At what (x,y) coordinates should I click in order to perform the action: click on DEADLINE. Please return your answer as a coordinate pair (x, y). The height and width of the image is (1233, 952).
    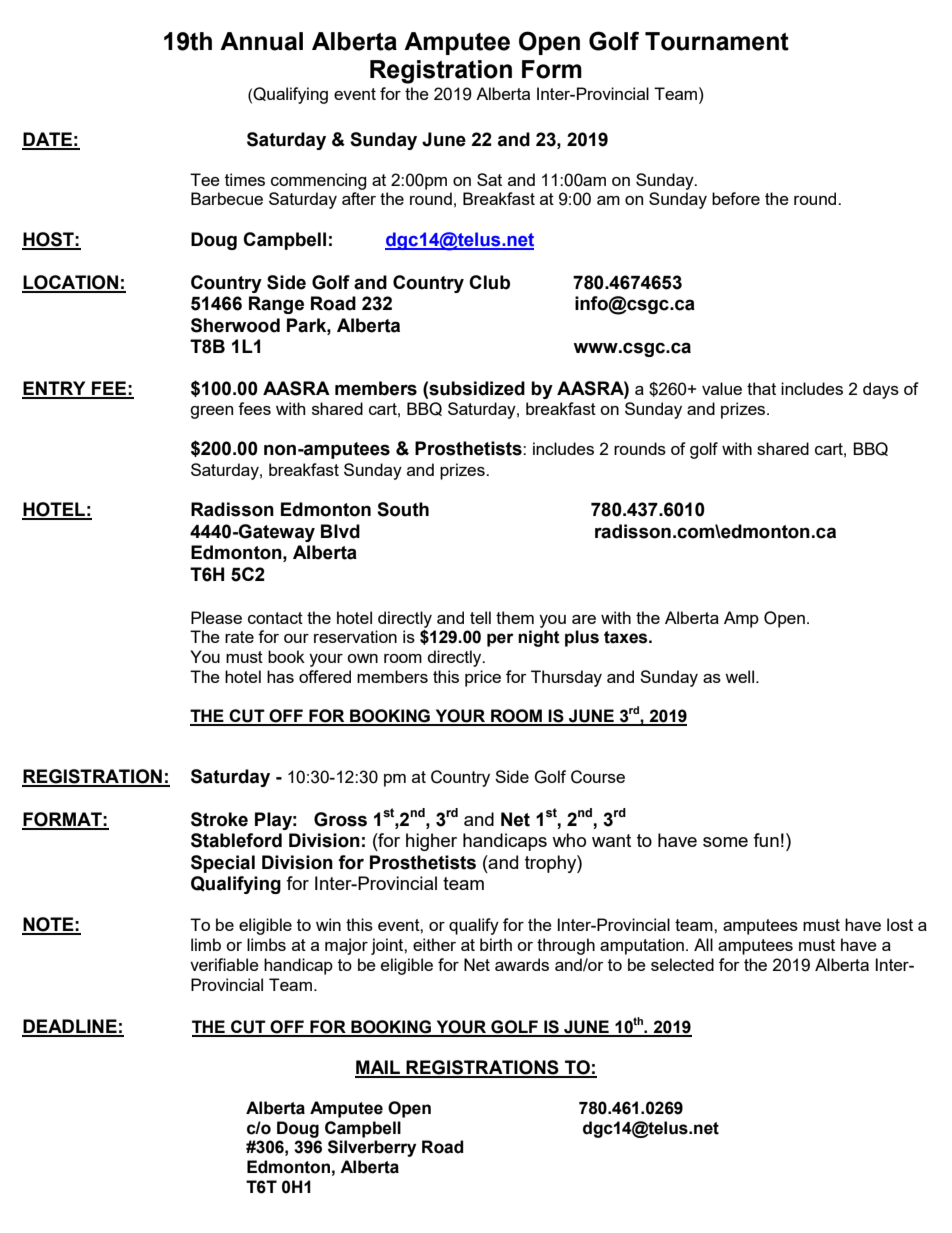
    Looking at the image, I should click on (70, 1027).
